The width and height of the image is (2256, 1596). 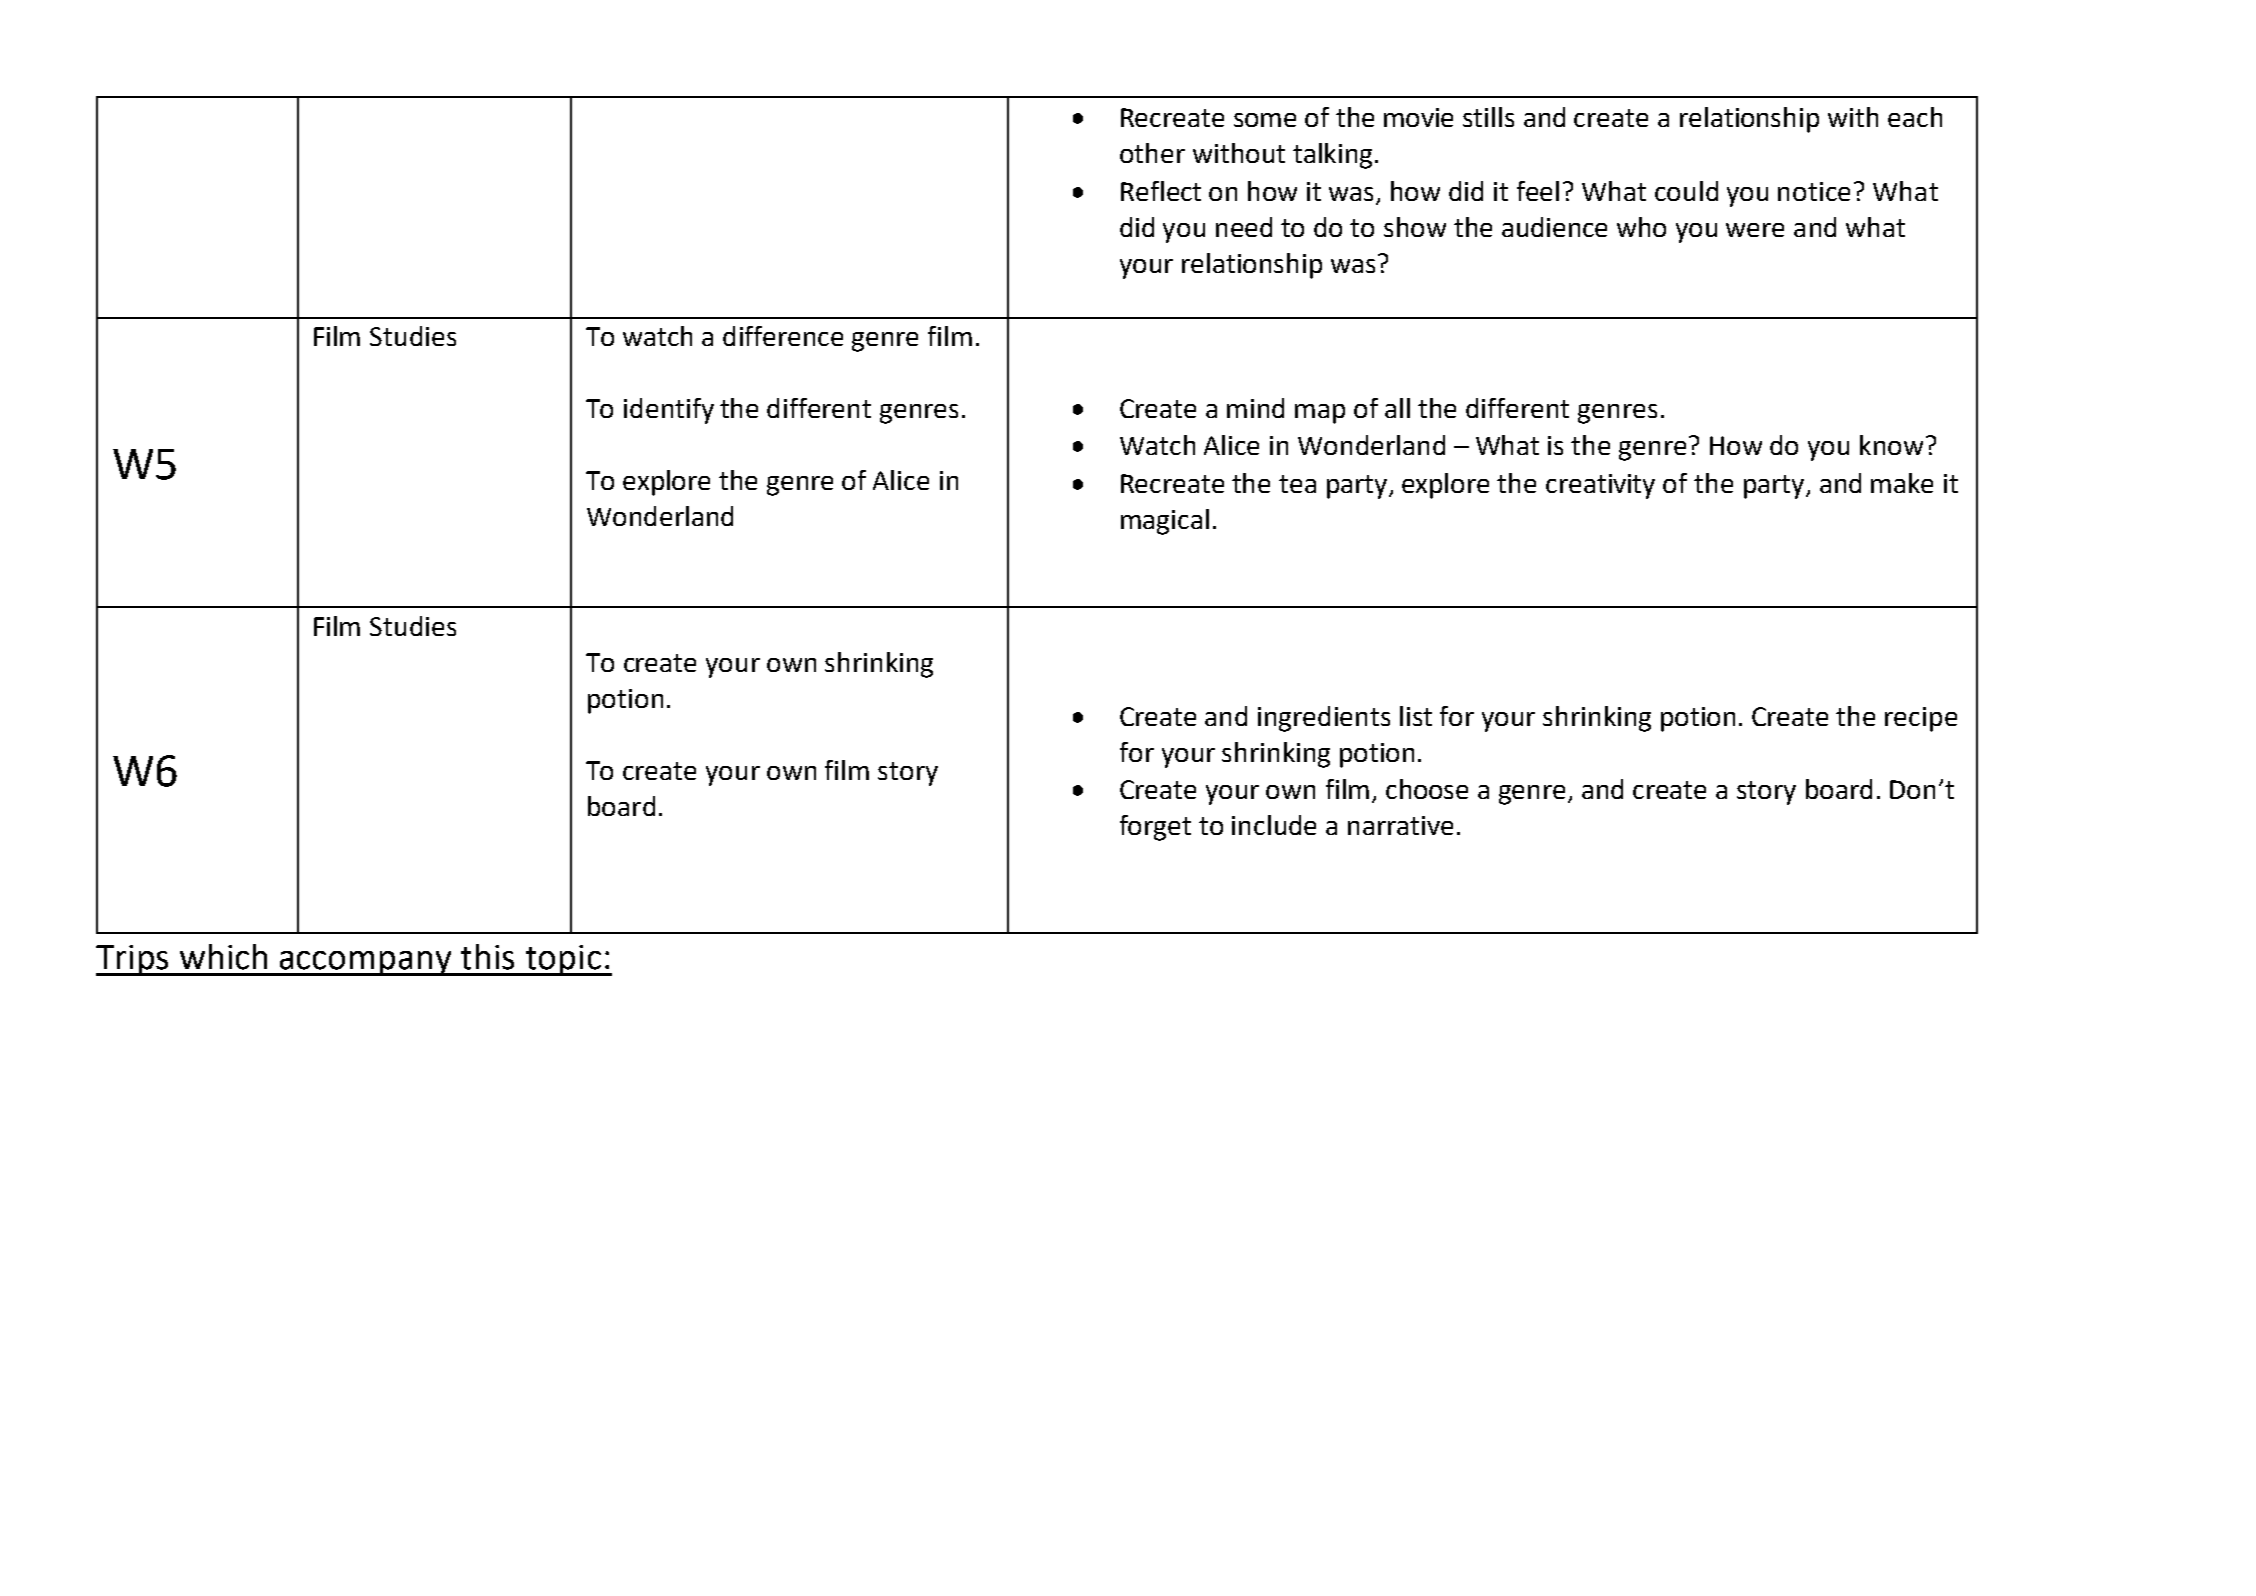 What do you see at coordinates (563, 960) in the image?
I see `topic` at bounding box center [563, 960].
